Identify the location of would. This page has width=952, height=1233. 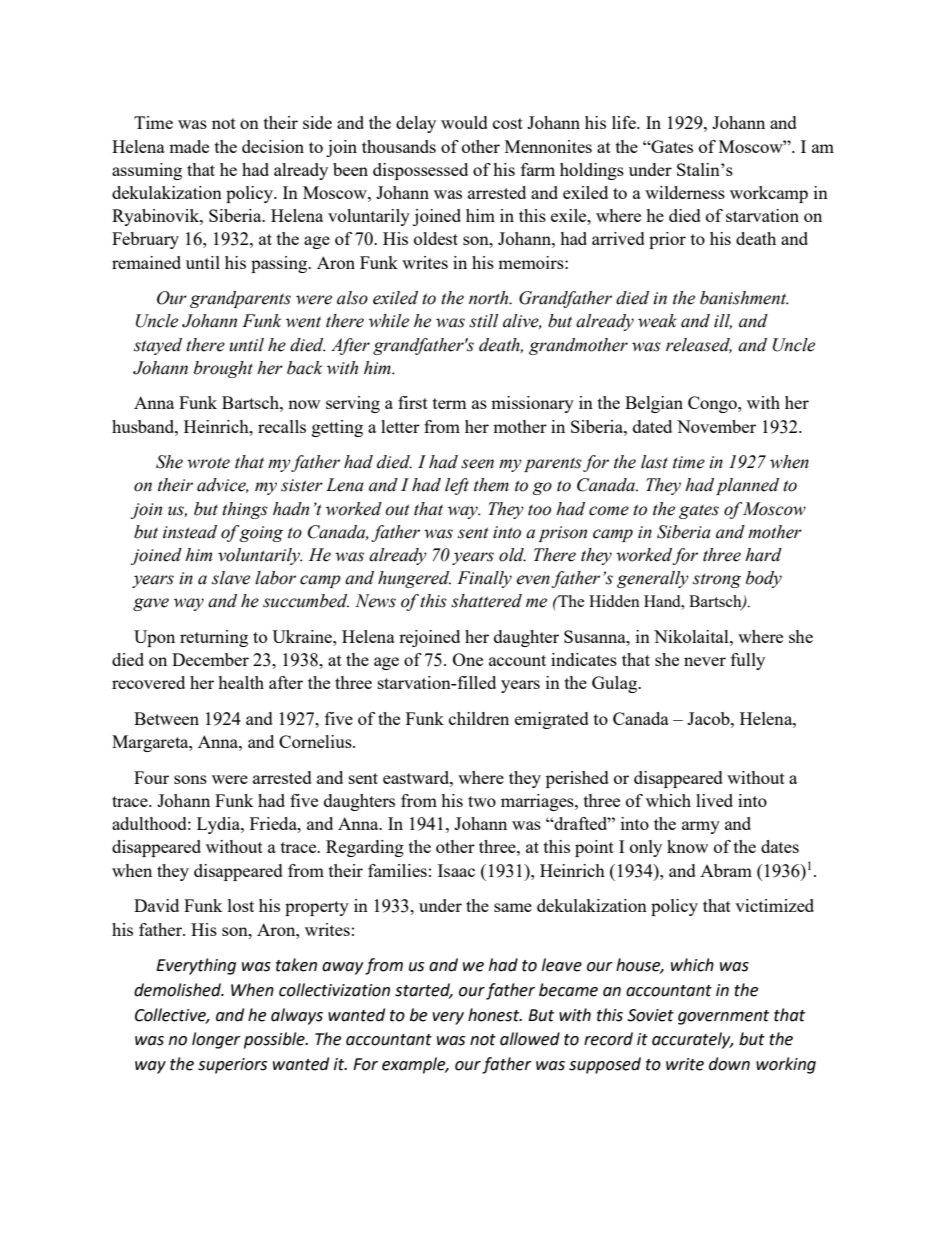
(464, 122).
